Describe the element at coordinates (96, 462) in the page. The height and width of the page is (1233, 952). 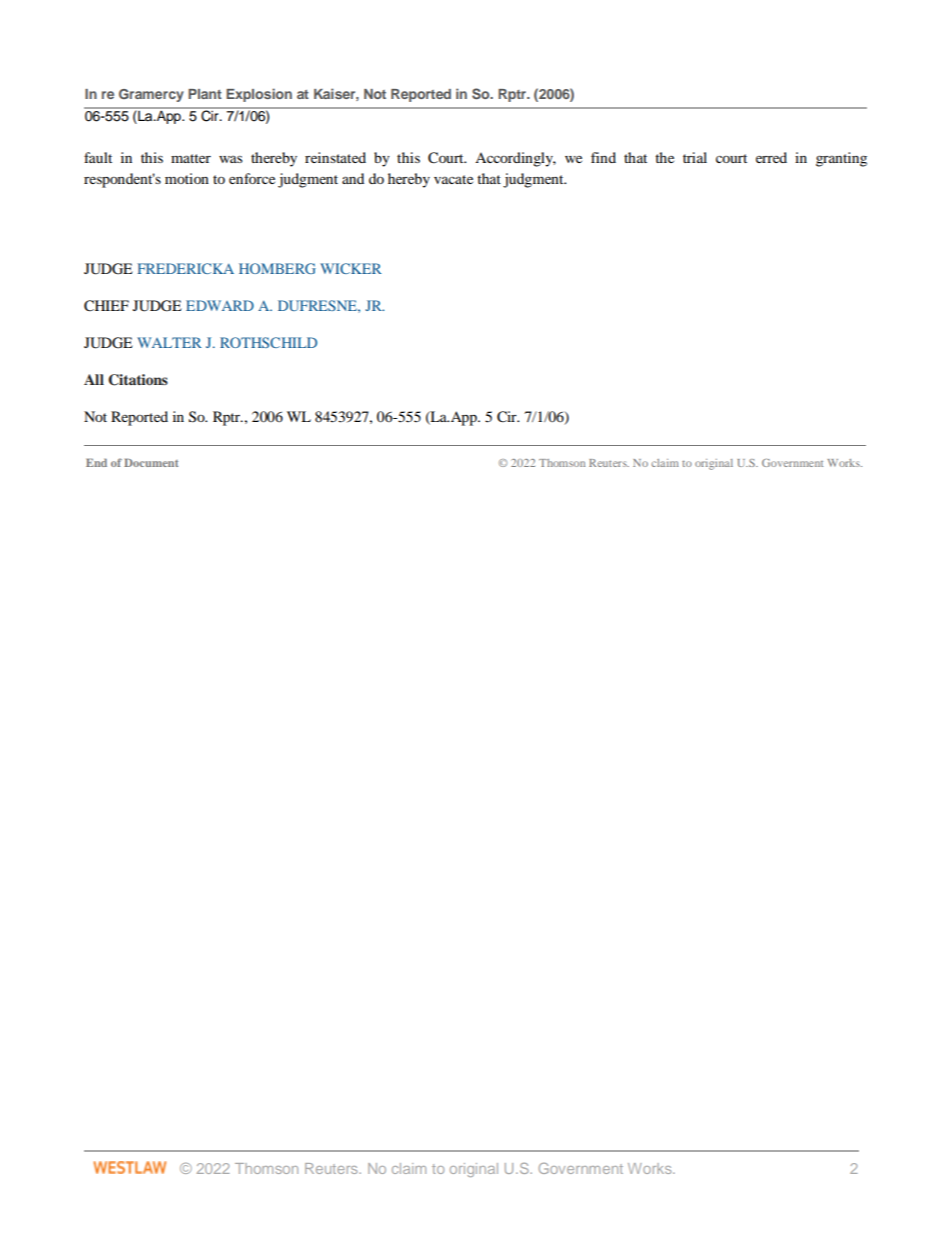
I see `End` at that location.
